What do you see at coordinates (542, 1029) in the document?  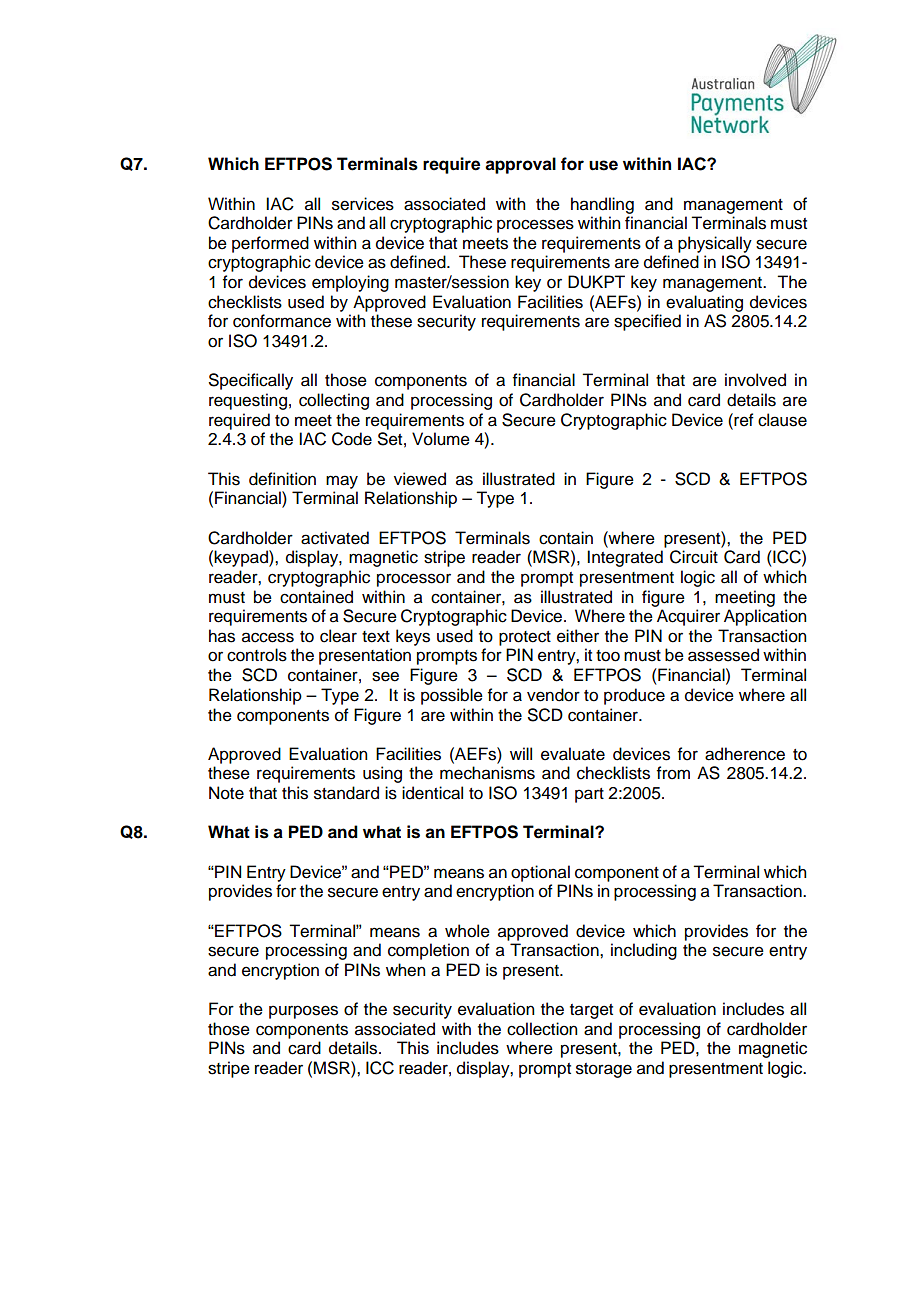 I see `collection` at bounding box center [542, 1029].
